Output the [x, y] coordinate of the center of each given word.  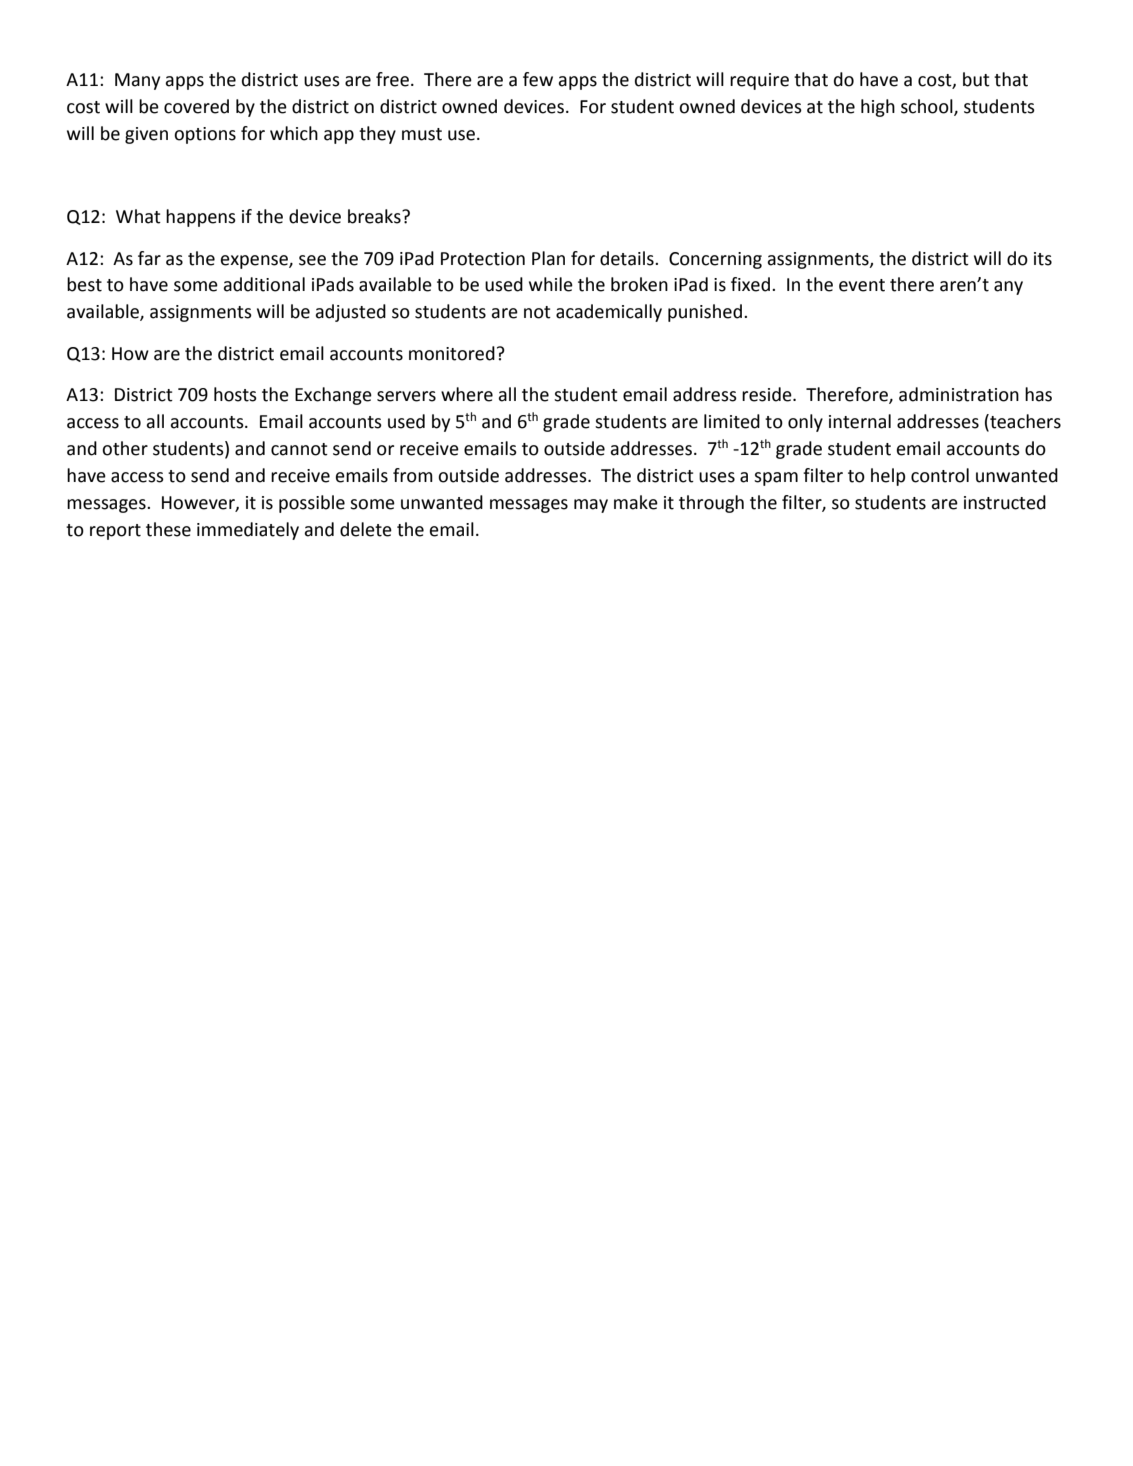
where [467, 394]
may [591, 506]
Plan [548, 258]
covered [196, 106]
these [168, 529]
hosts [235, 394]
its [1043, 259]
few [538, 79]
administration [959, 394]
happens [201, 218]
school [928, 107]
